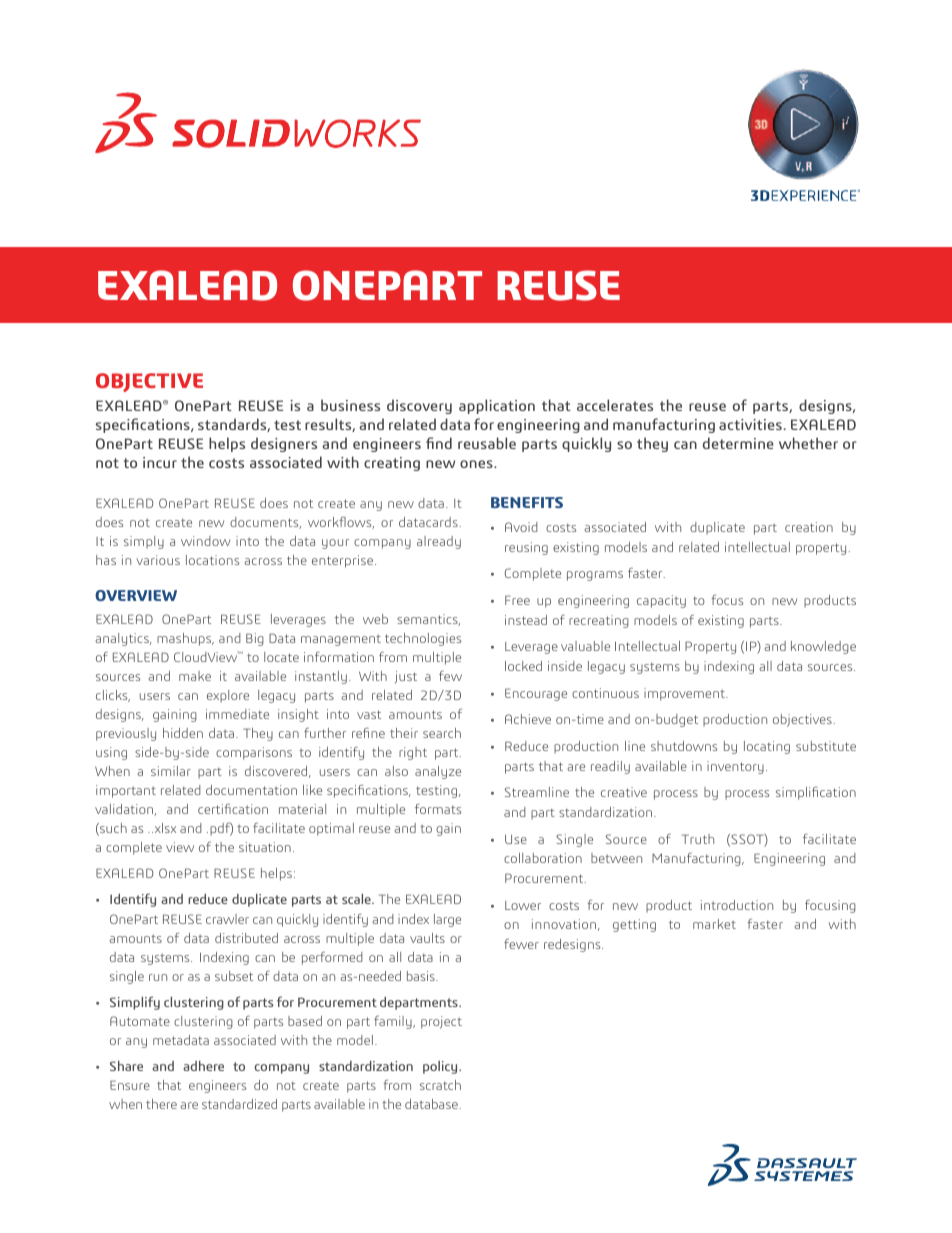 This screenshot has width=952, height=1233. What do you see at coordinates (164, 828) in the screenshot?
I see `xlsx` at bounding box center [164, 828].
